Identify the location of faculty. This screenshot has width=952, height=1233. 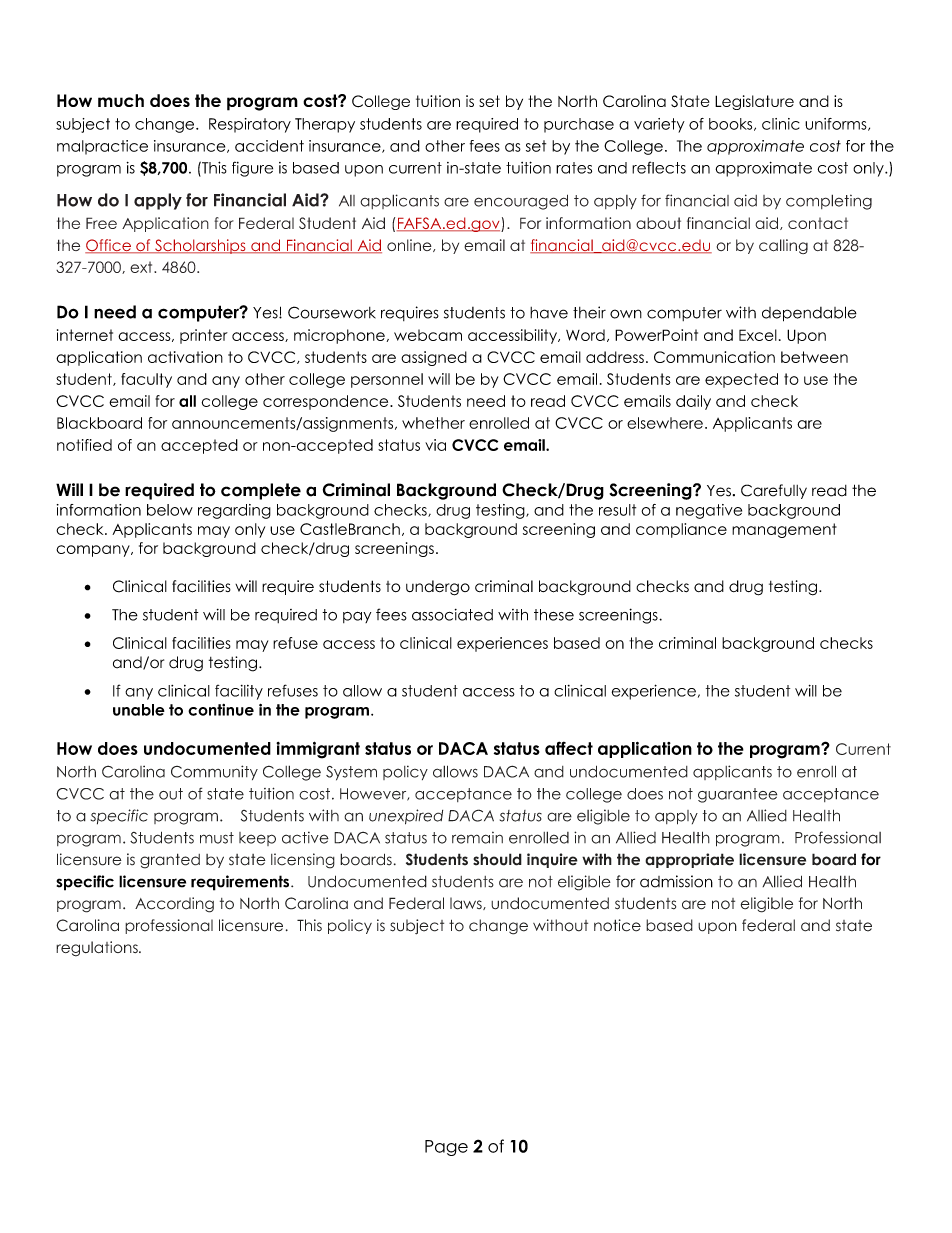
(146, 380).
